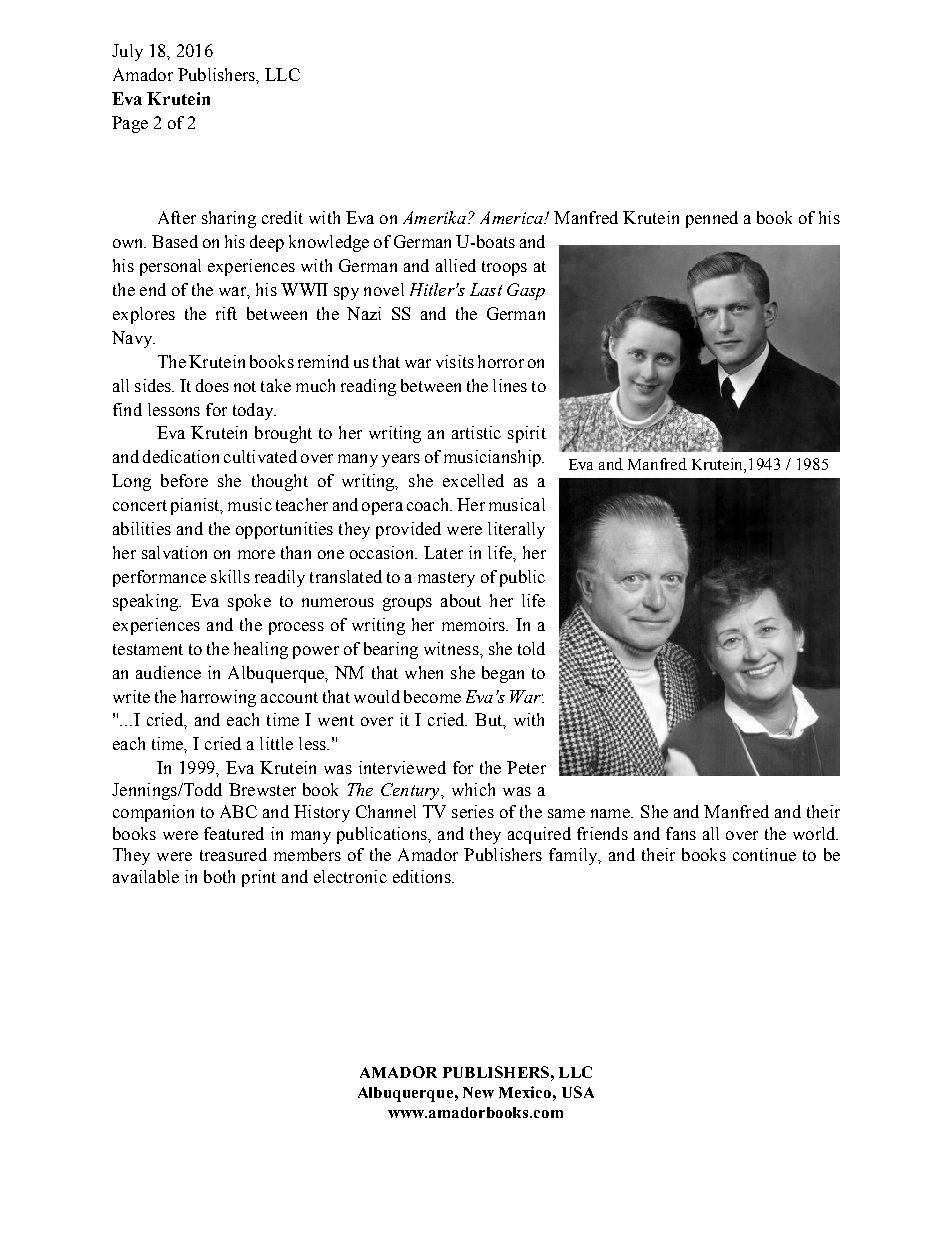  What do you see at coordinates (432, 696) in the image?
I see `become` at bounding box center [432, 696].
